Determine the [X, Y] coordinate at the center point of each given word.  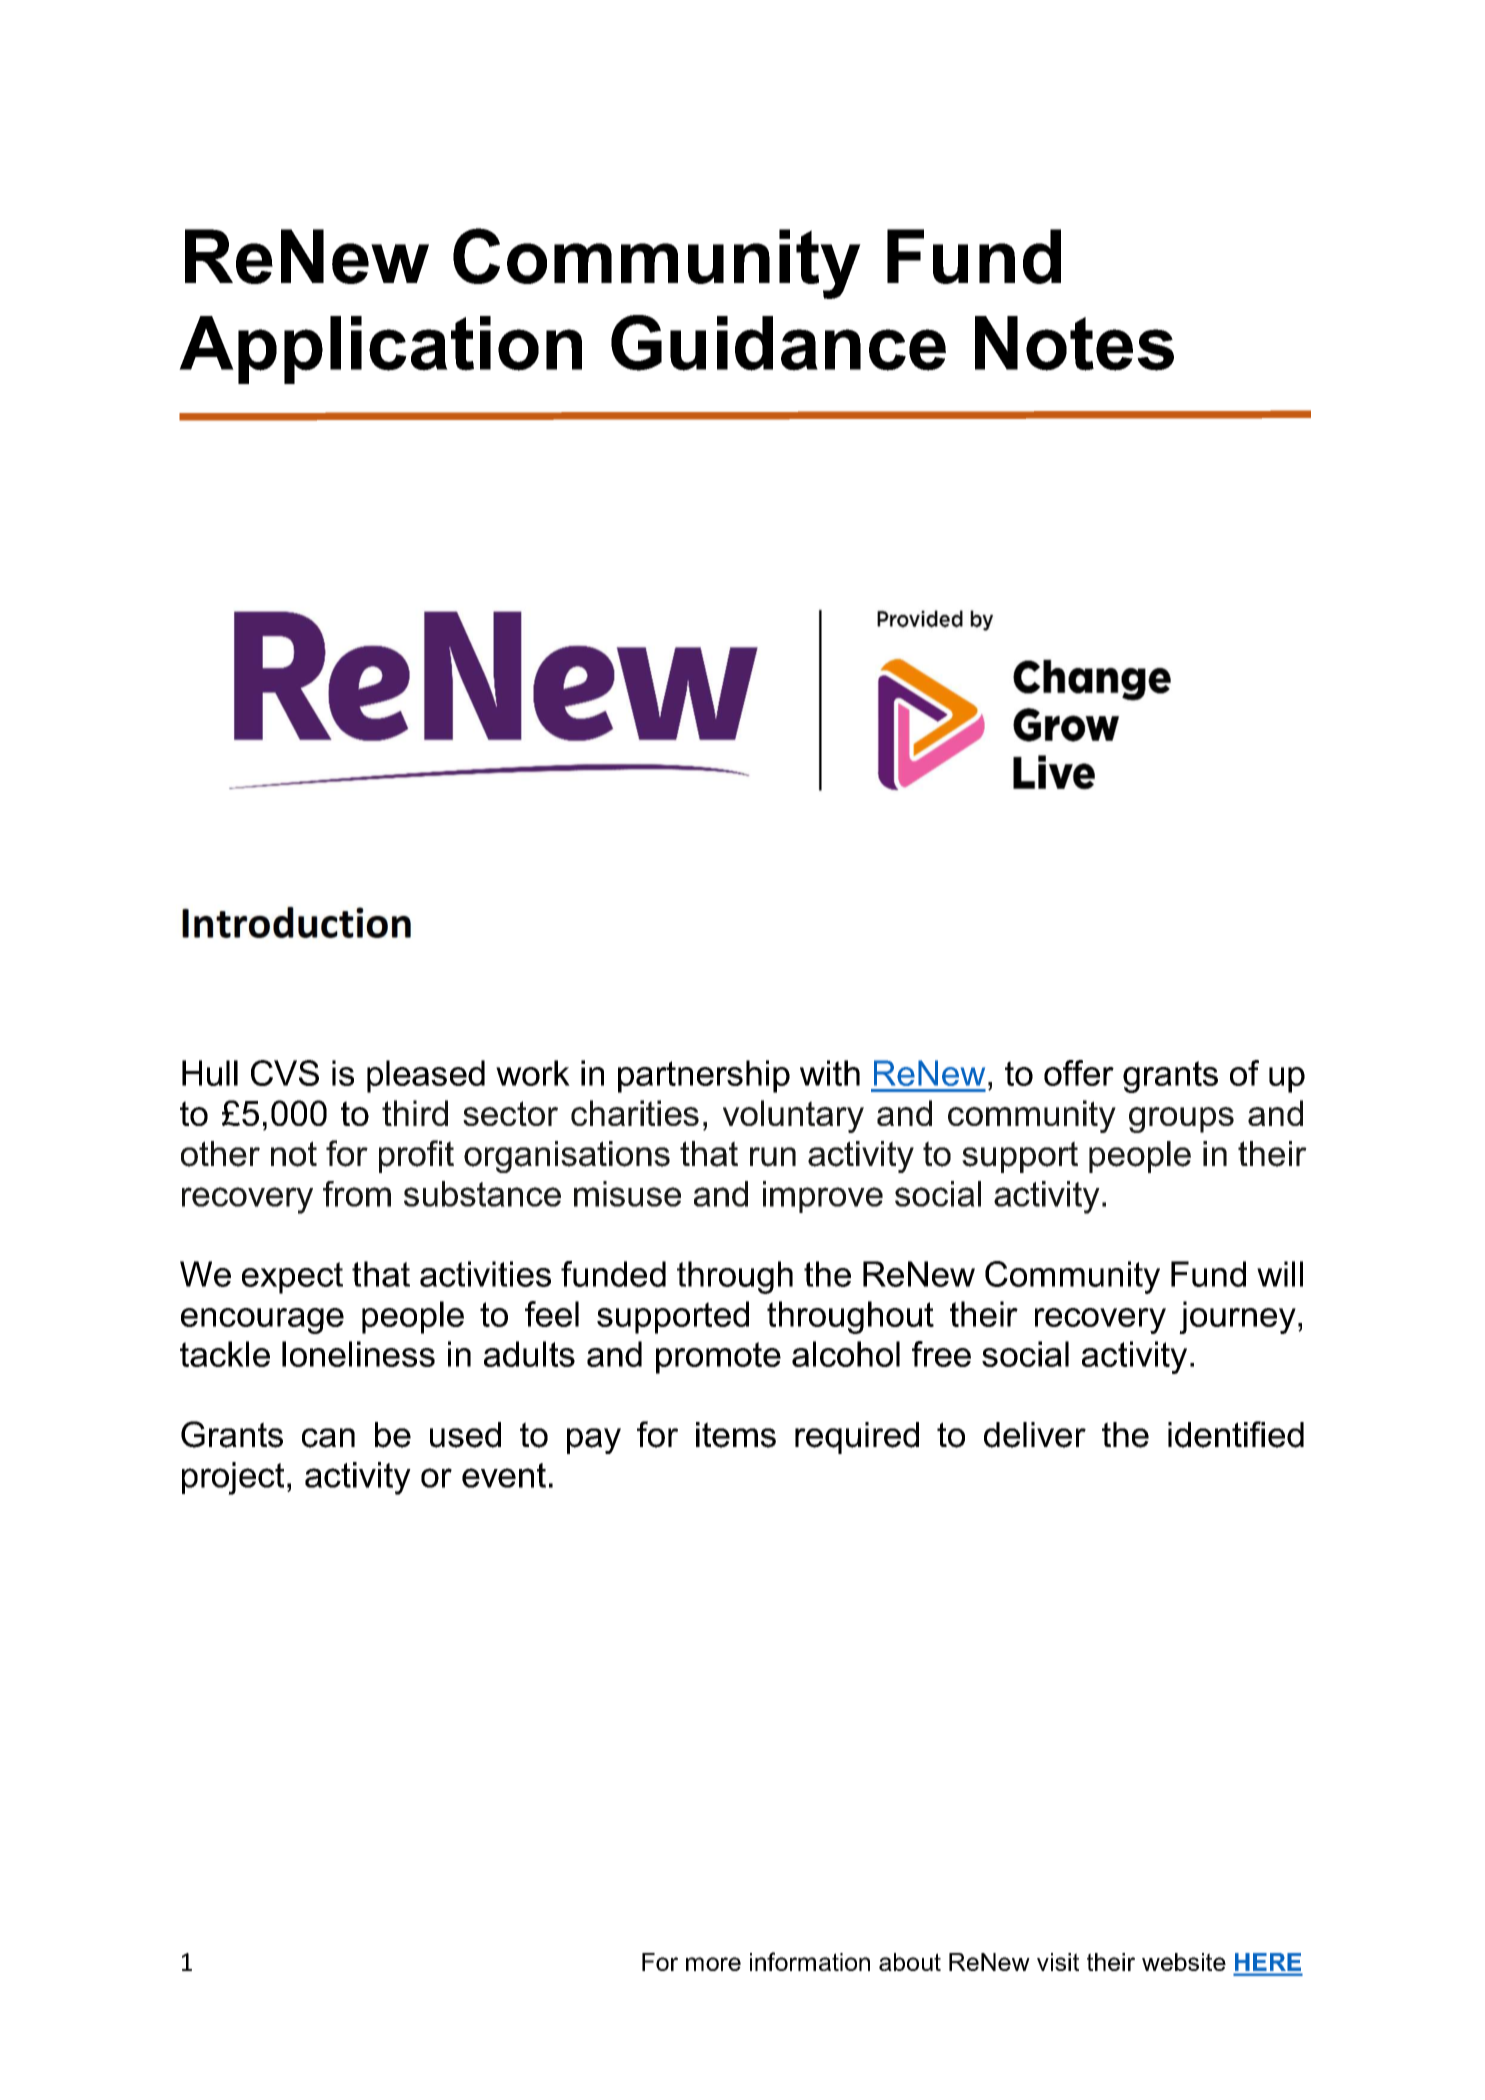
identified [1236, 1434]
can [328, 1438]
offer [1079, 1073]
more [713, 1964]
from [357, 1194]
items [736, 1435]
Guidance [778, 343]
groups [1181, 1120]
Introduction [296, 922]
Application [380, 350]
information [810, 1961]
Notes [1074, 343]
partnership [704, 1076]
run [773, 1157]
